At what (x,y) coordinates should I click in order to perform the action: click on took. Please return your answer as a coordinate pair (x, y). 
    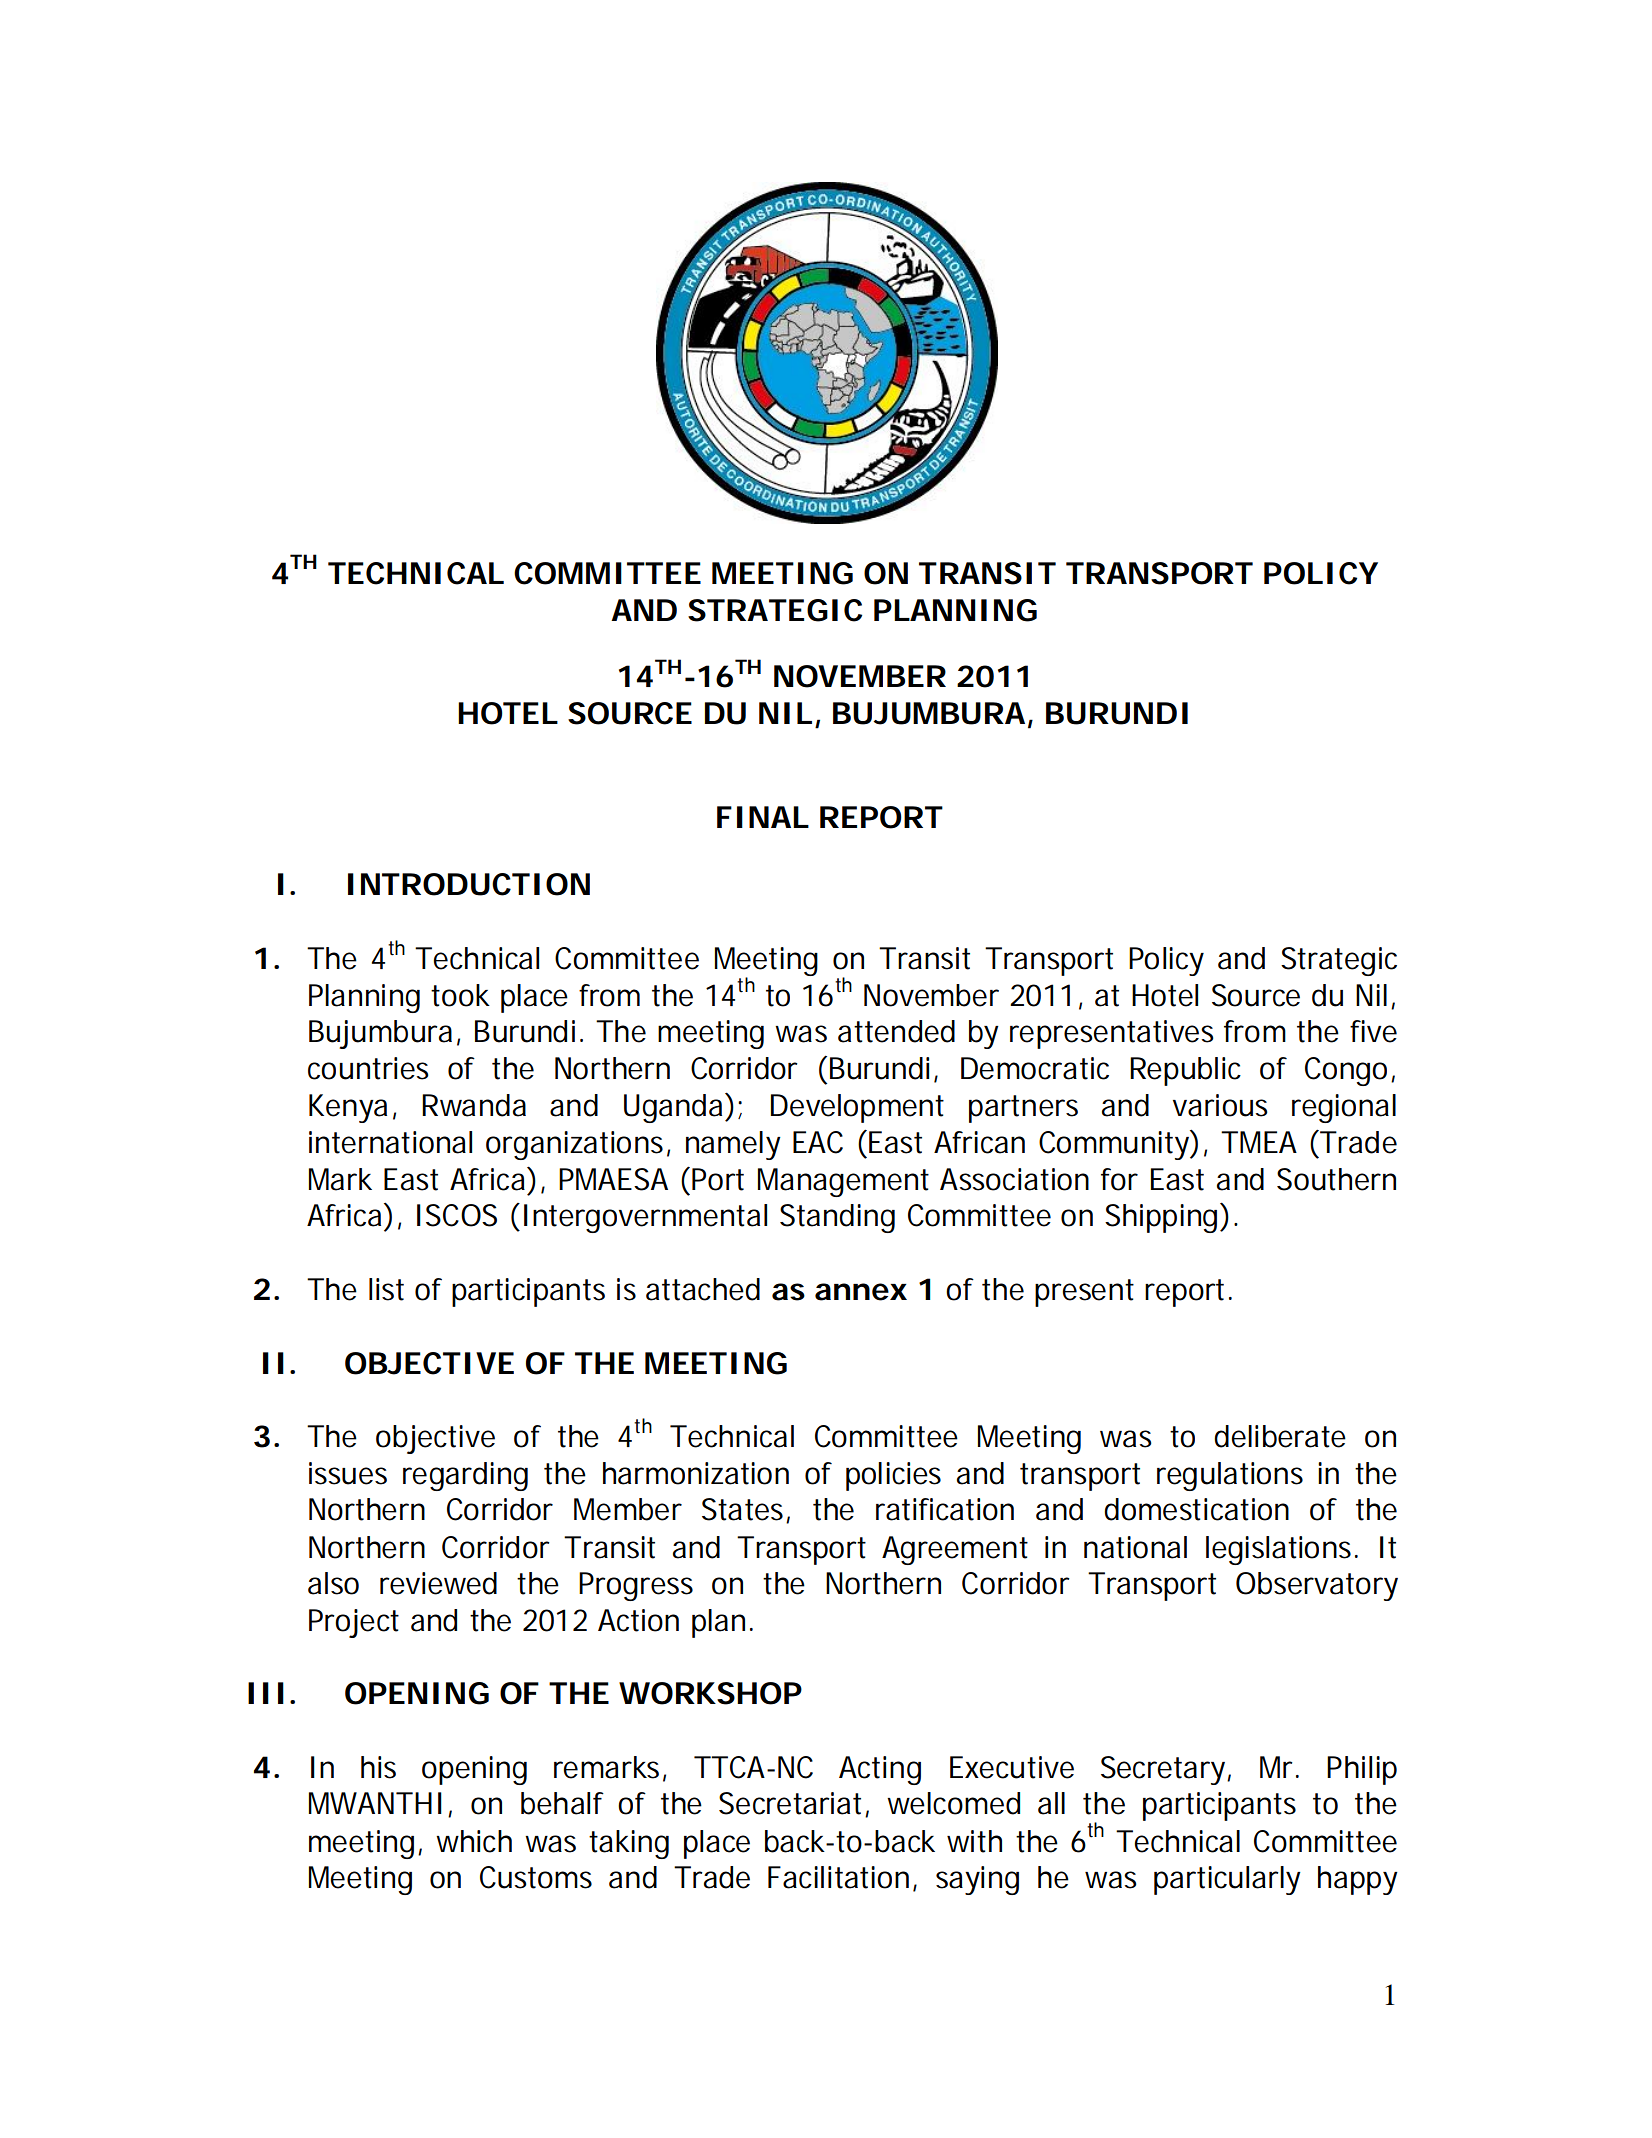
    Looking at the image, I should click on (460, 995).
